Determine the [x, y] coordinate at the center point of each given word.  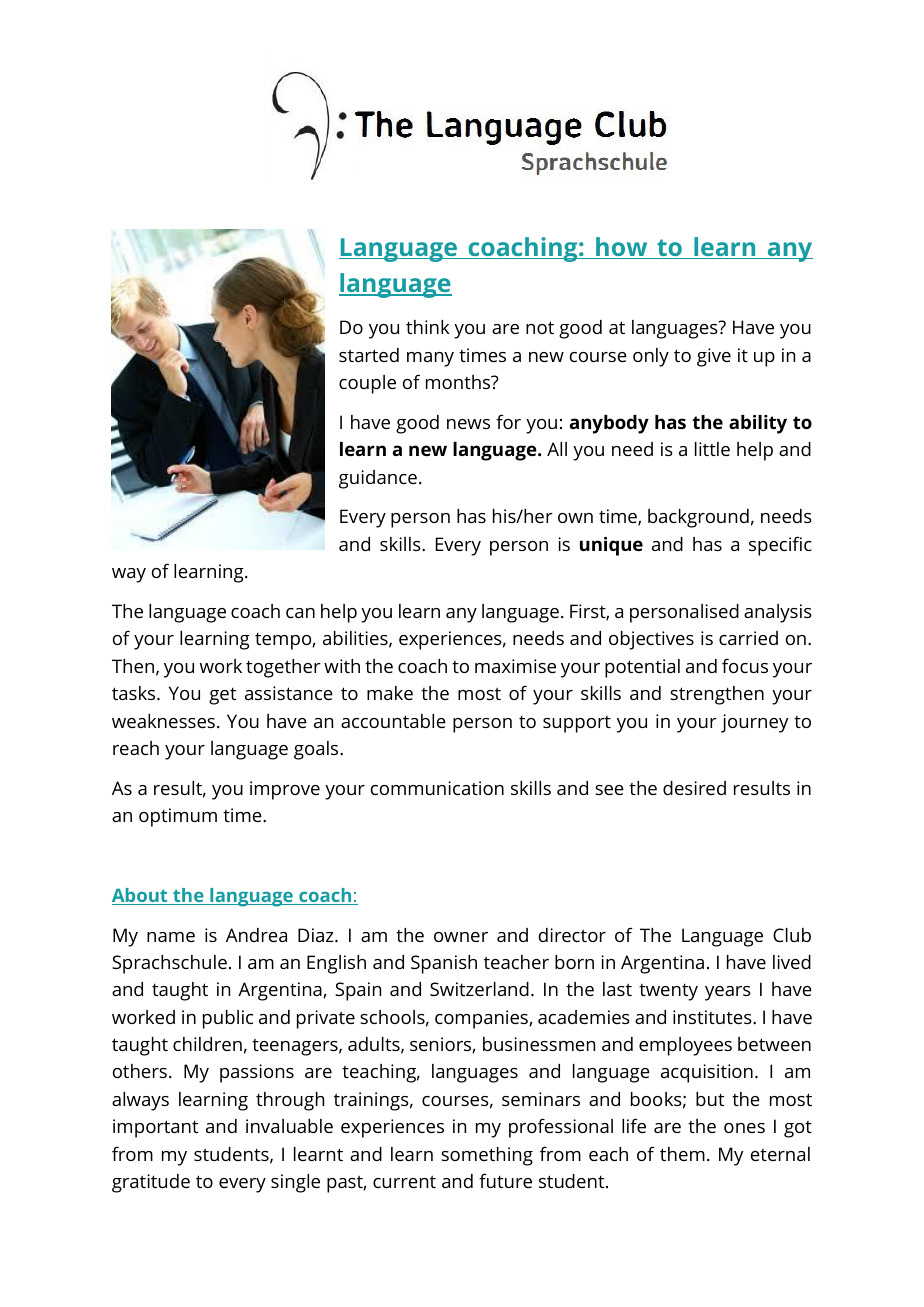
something [487, 1156]
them [682, 1154]
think [428, 327]
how [622, 248]
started [369, 355]
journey [754, 723]
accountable [393, 721]
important [155, 1128]
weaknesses [163, 721]
